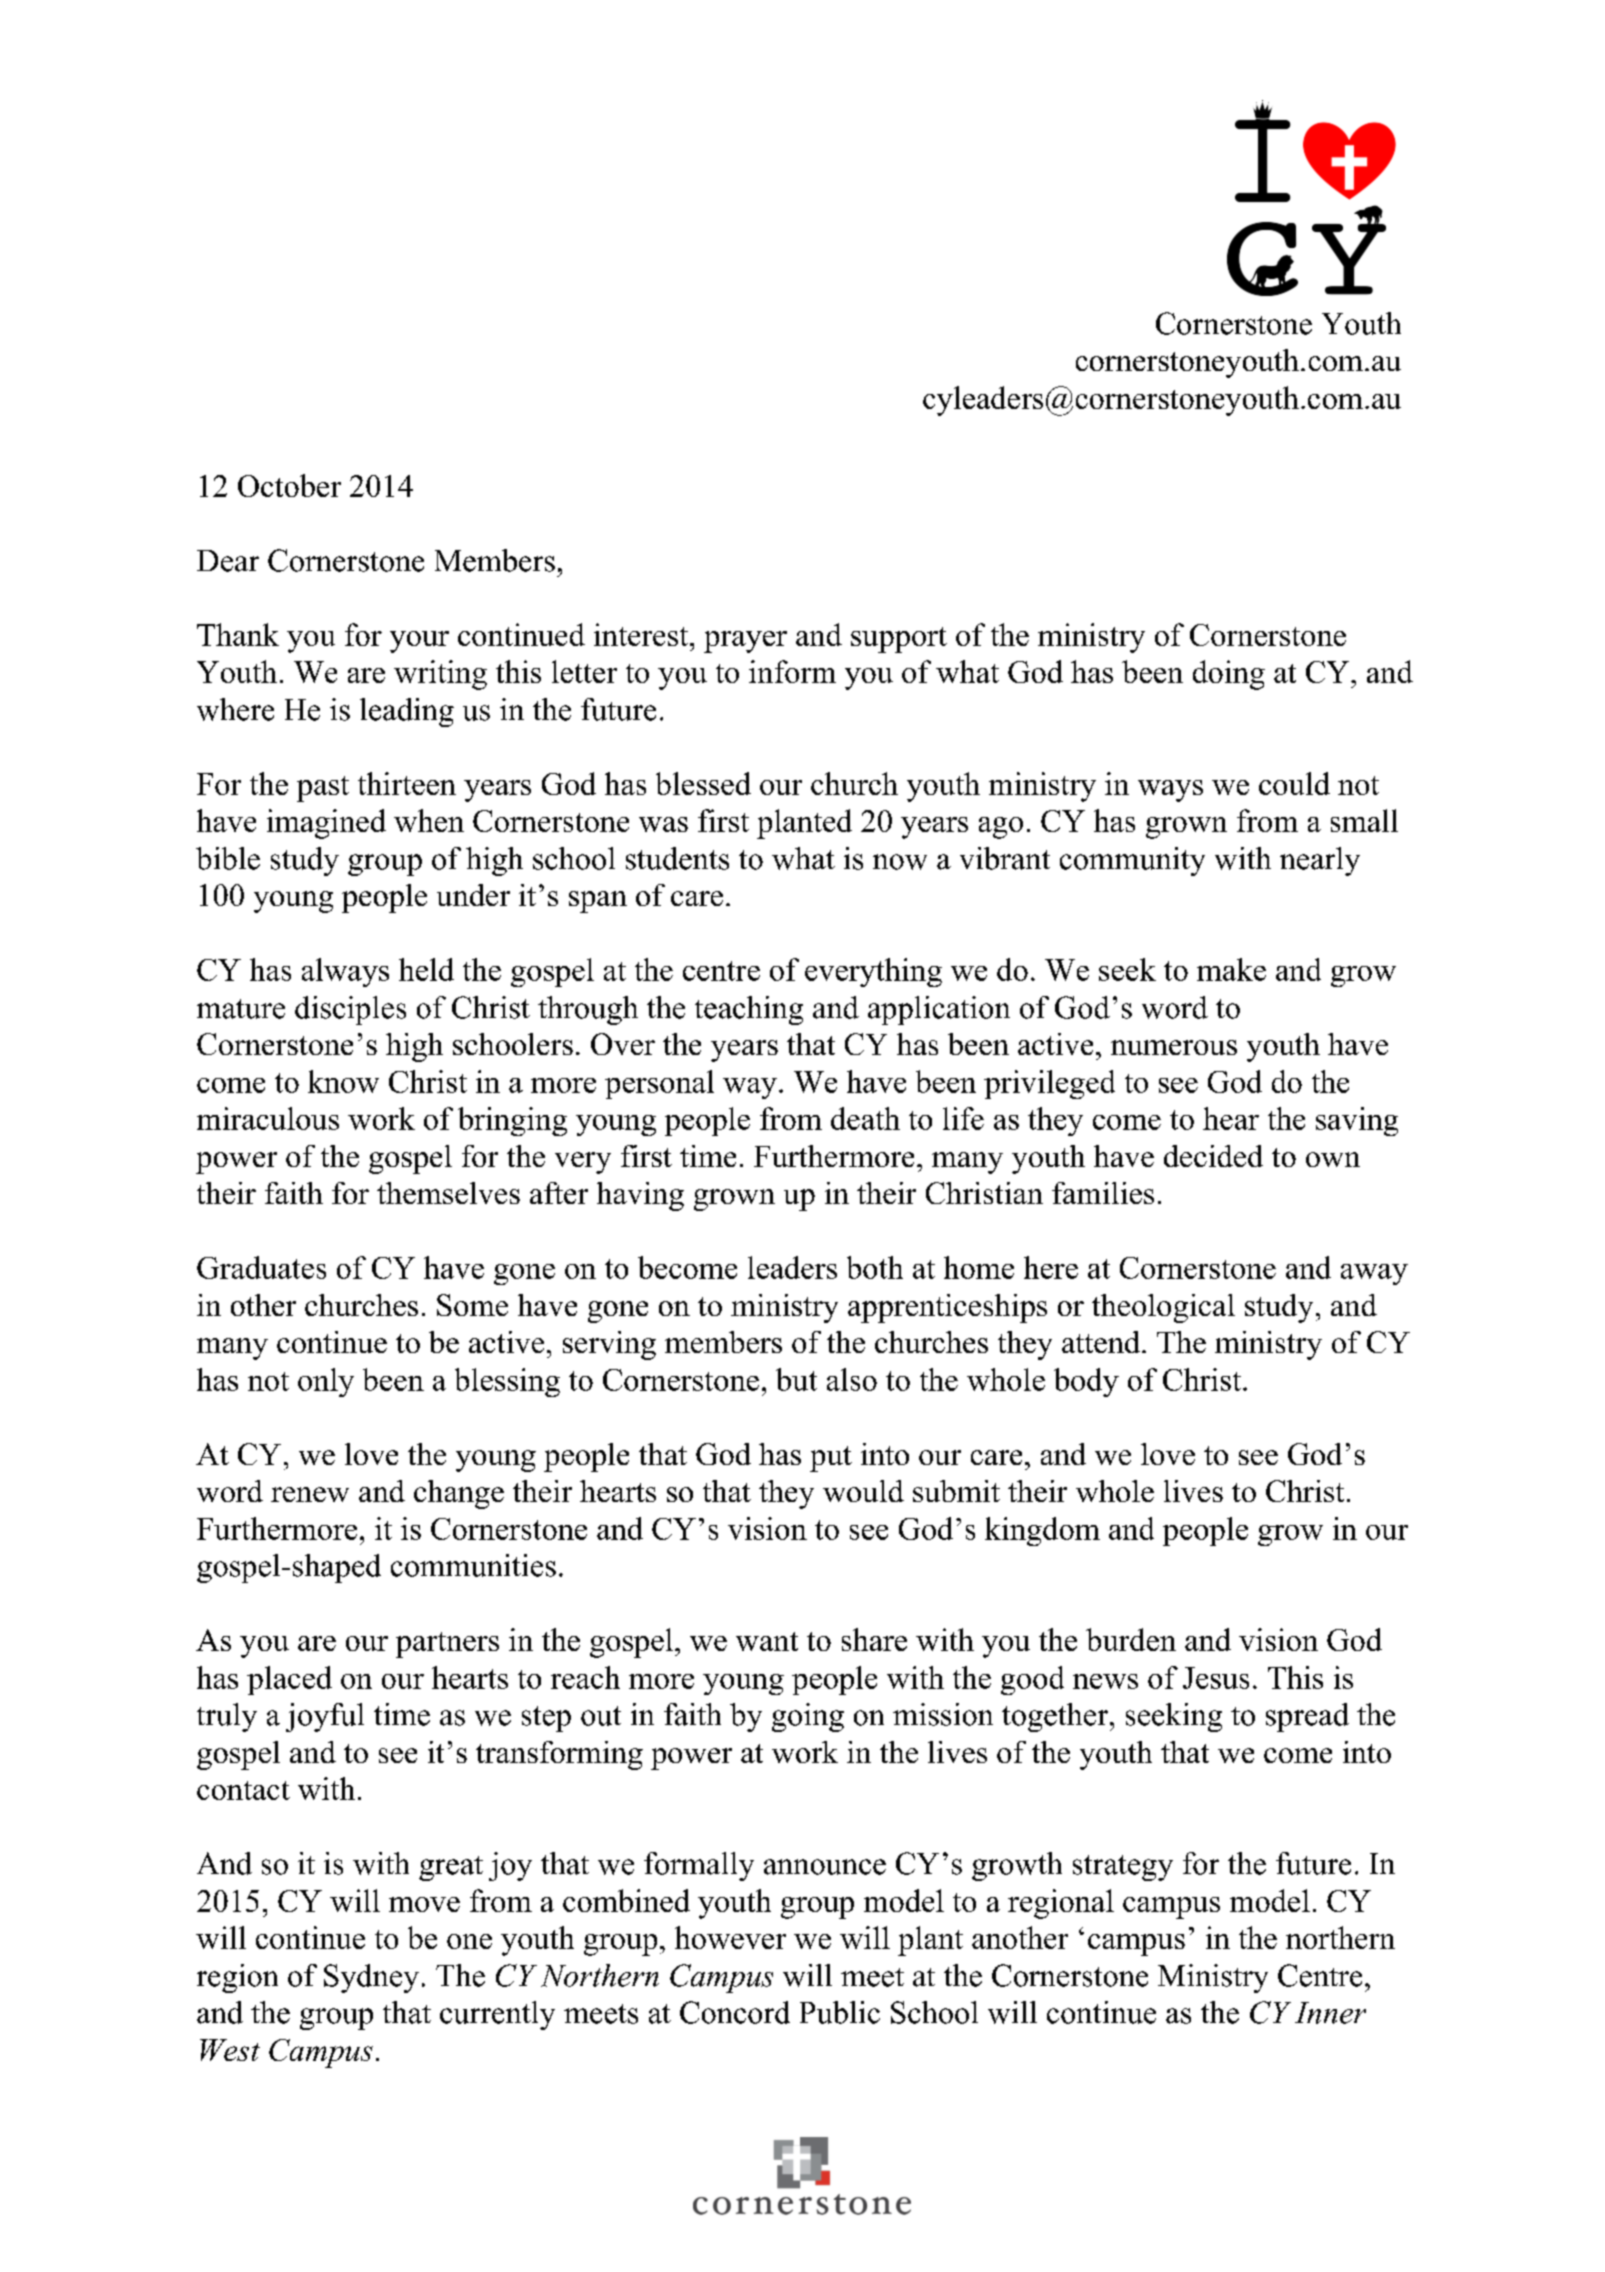 This image has height=2272, width=1605. I want to click on death, so click(865, 1118).
